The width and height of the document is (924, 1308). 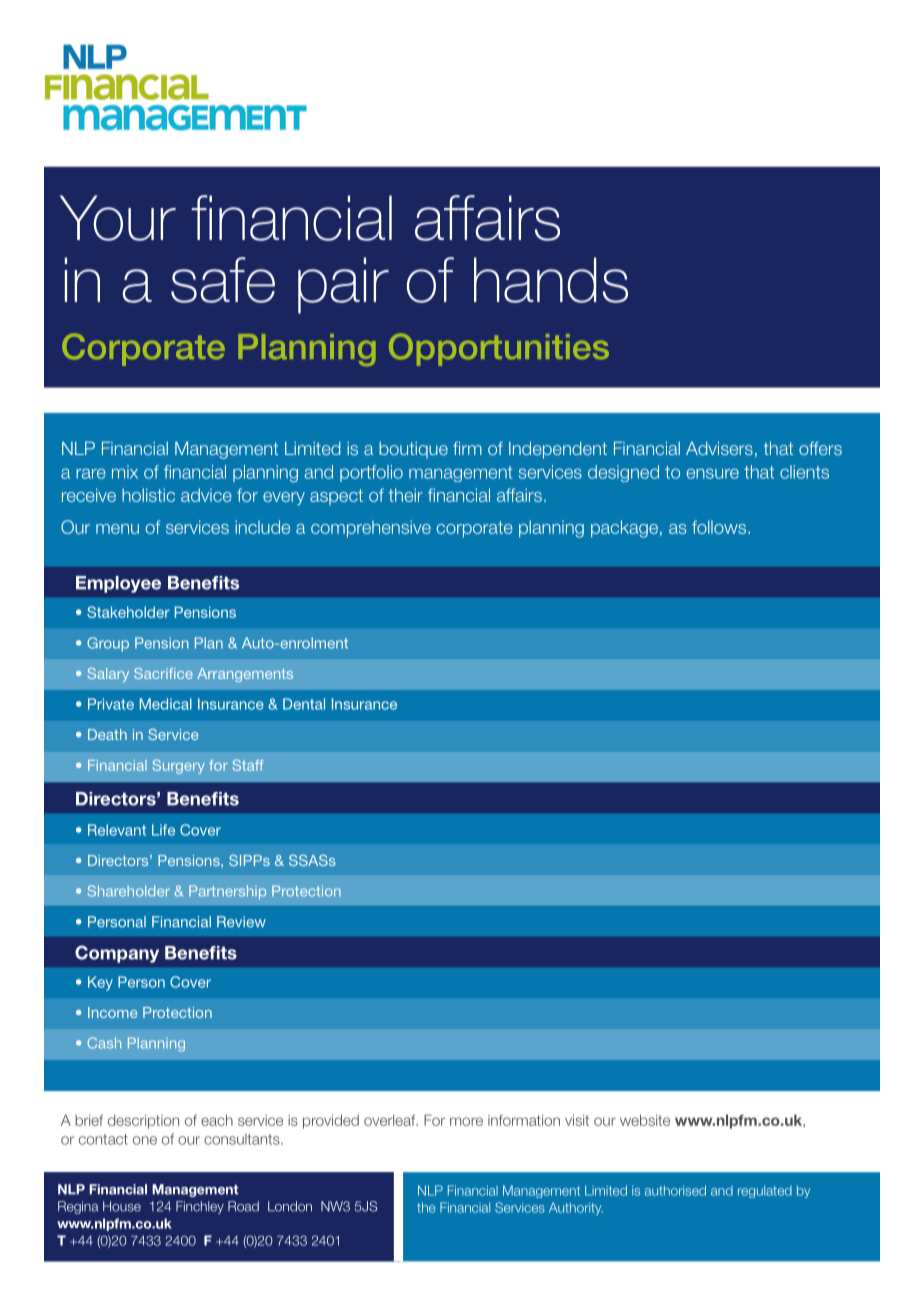 What do you see at coordinates (122, 1206) in the document?
I see `House` at bounding box center [122, 1206].
